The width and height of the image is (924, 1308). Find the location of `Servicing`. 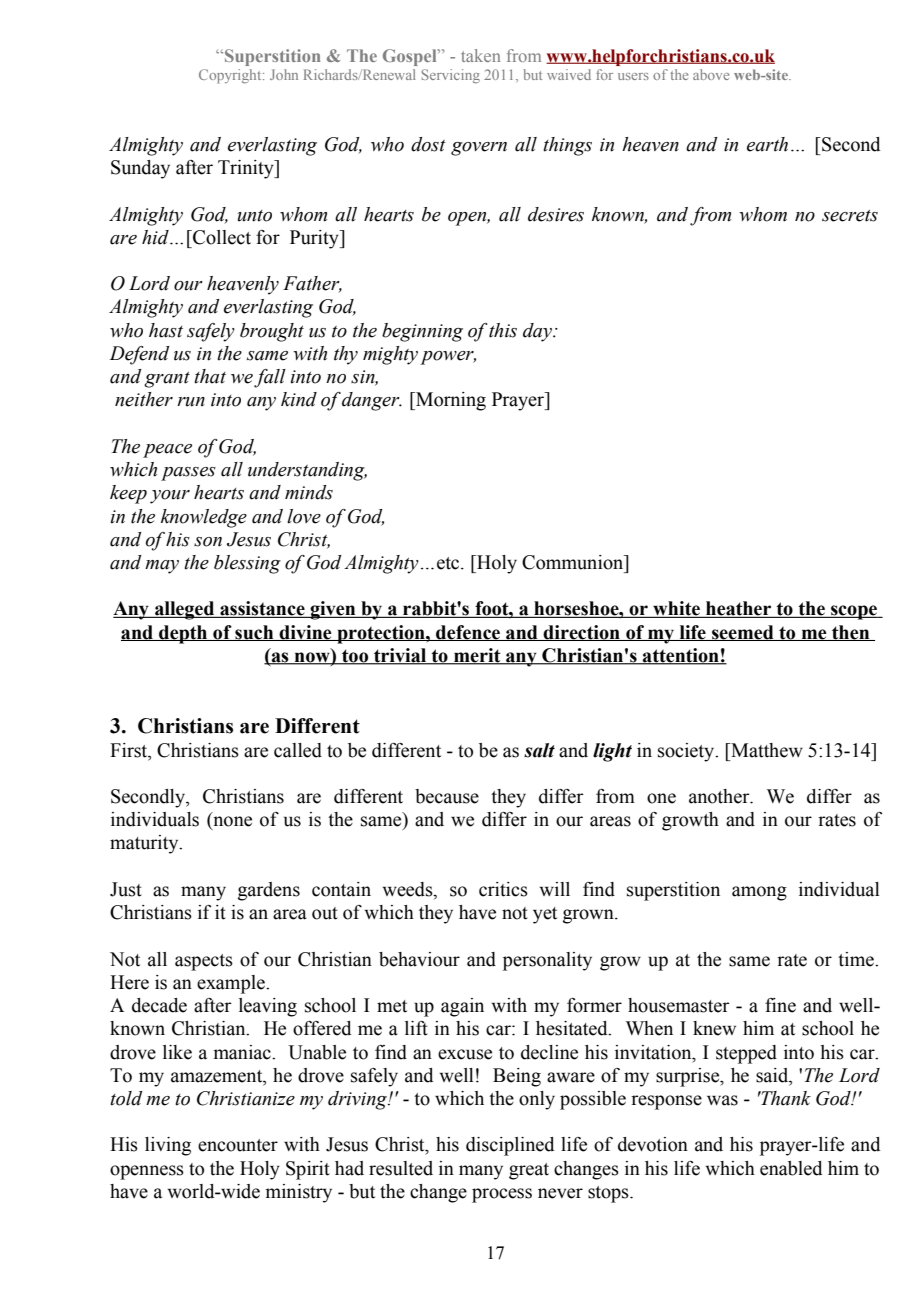

Servicing is located at coordinates (451, 76).
